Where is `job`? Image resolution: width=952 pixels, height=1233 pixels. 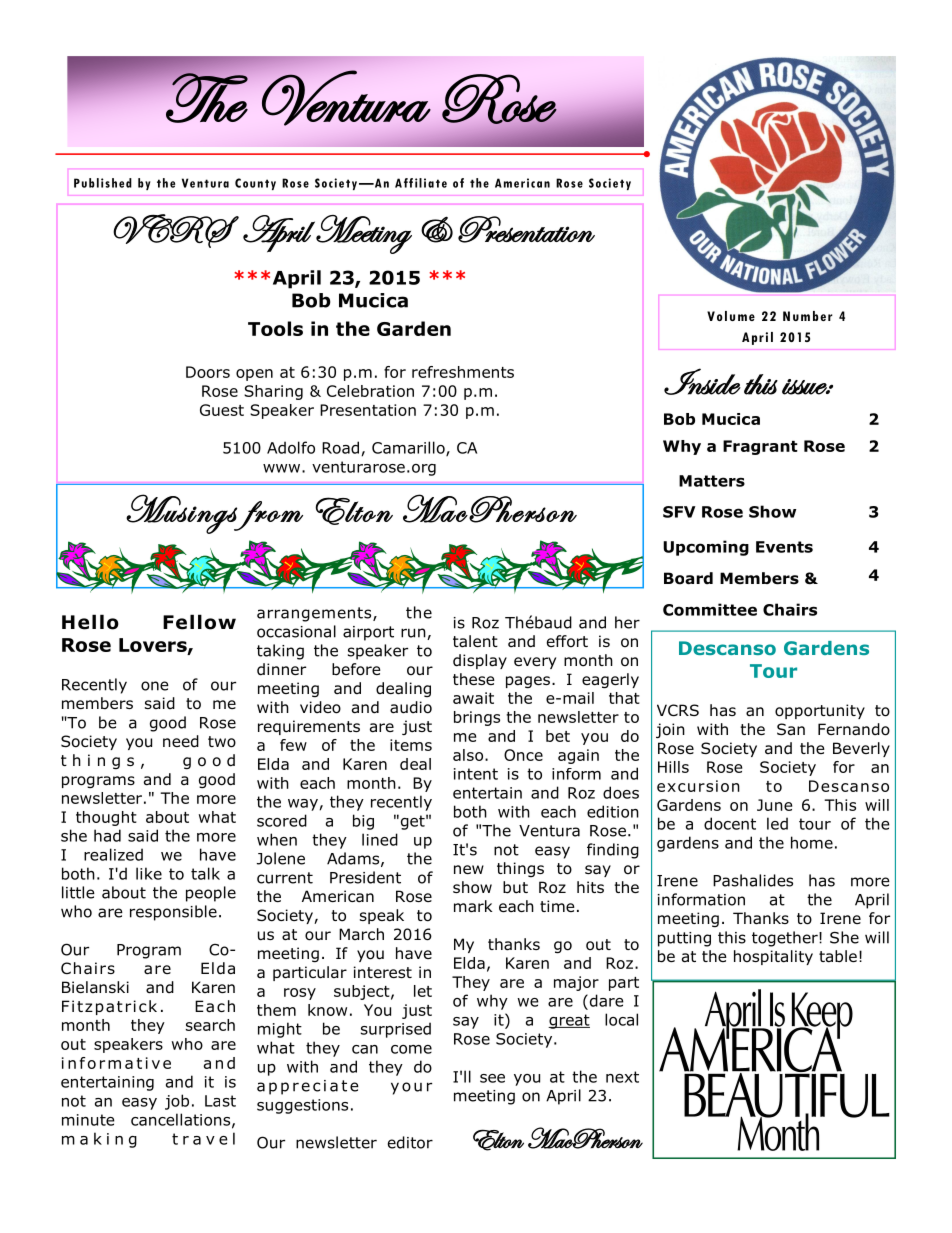
job is located at coordinates (177, 1102).
